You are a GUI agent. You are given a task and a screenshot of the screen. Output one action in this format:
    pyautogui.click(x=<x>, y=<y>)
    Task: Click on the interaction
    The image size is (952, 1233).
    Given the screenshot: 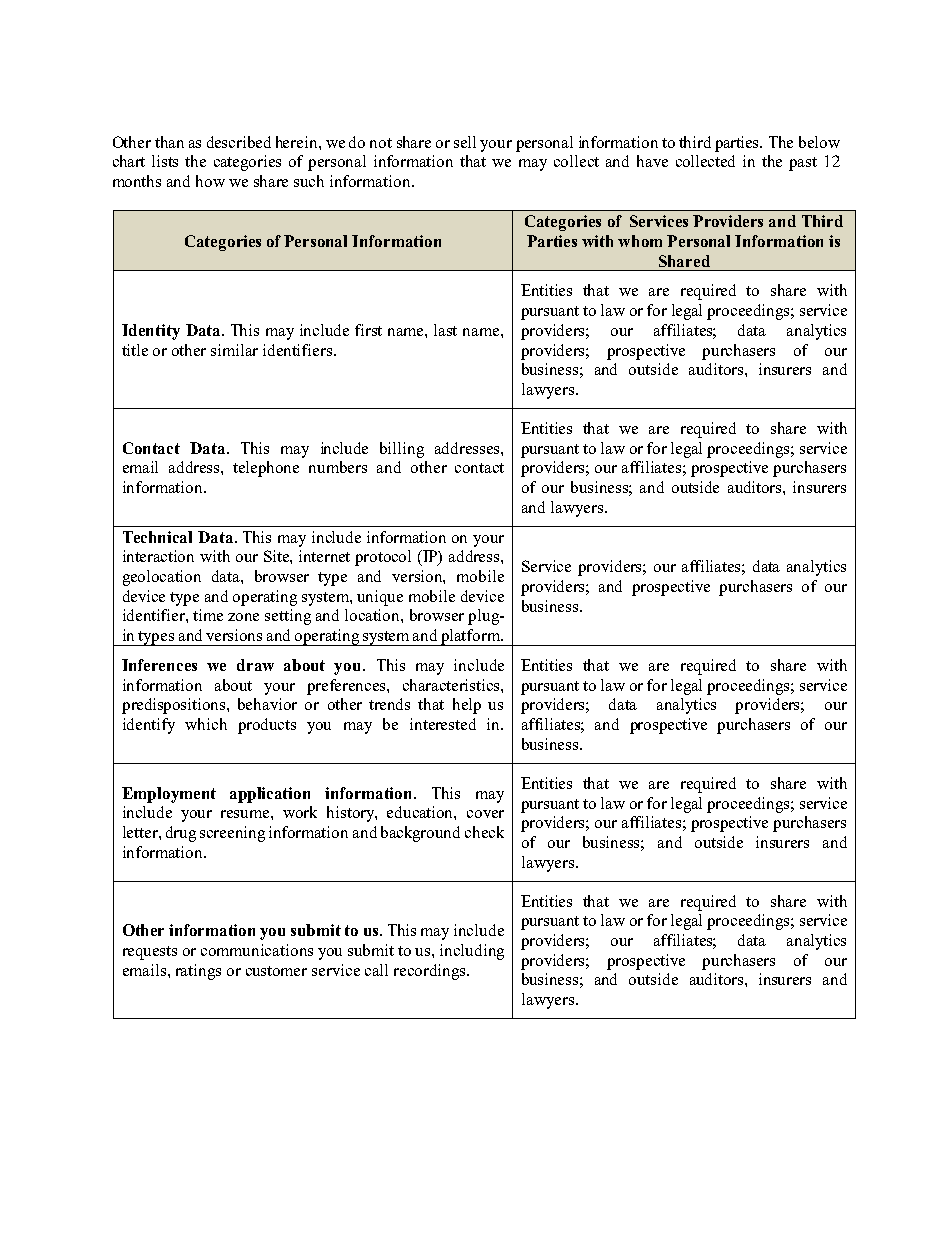 What is the action you would take?
    pyautogui.click(x=158, y=556)
